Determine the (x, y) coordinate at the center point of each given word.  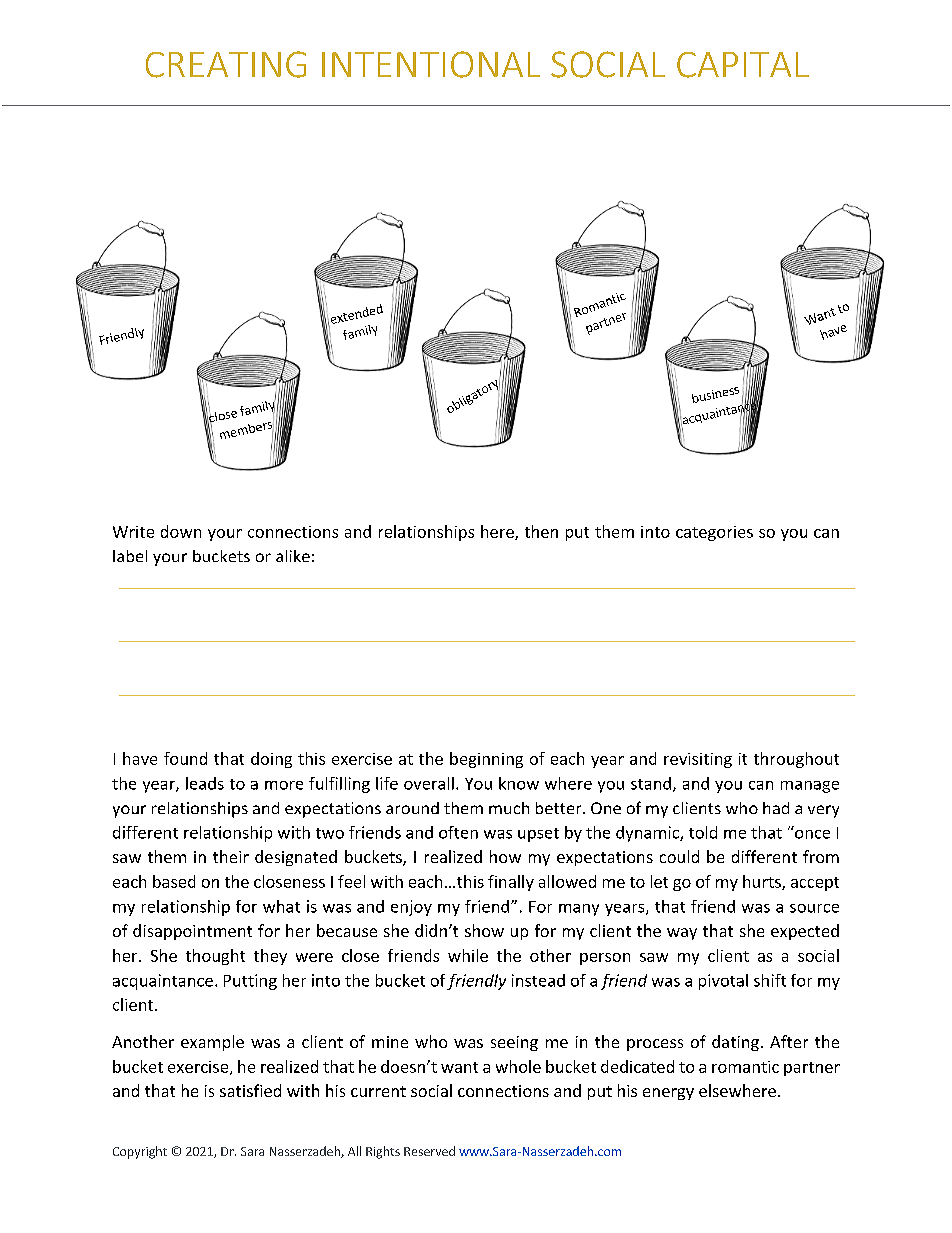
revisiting (698, 760)
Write (133, 532)
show (484, 930)
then (541, 531)
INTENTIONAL (431, 64)
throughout (796, 760)
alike (293, 556)
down (181, 531)
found (185, 758)
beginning (486, 760)
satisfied (250, 1090)
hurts (763, 882)
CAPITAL (743, 65)
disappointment (192, 932)
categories (714, 533)
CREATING (226, 64)
